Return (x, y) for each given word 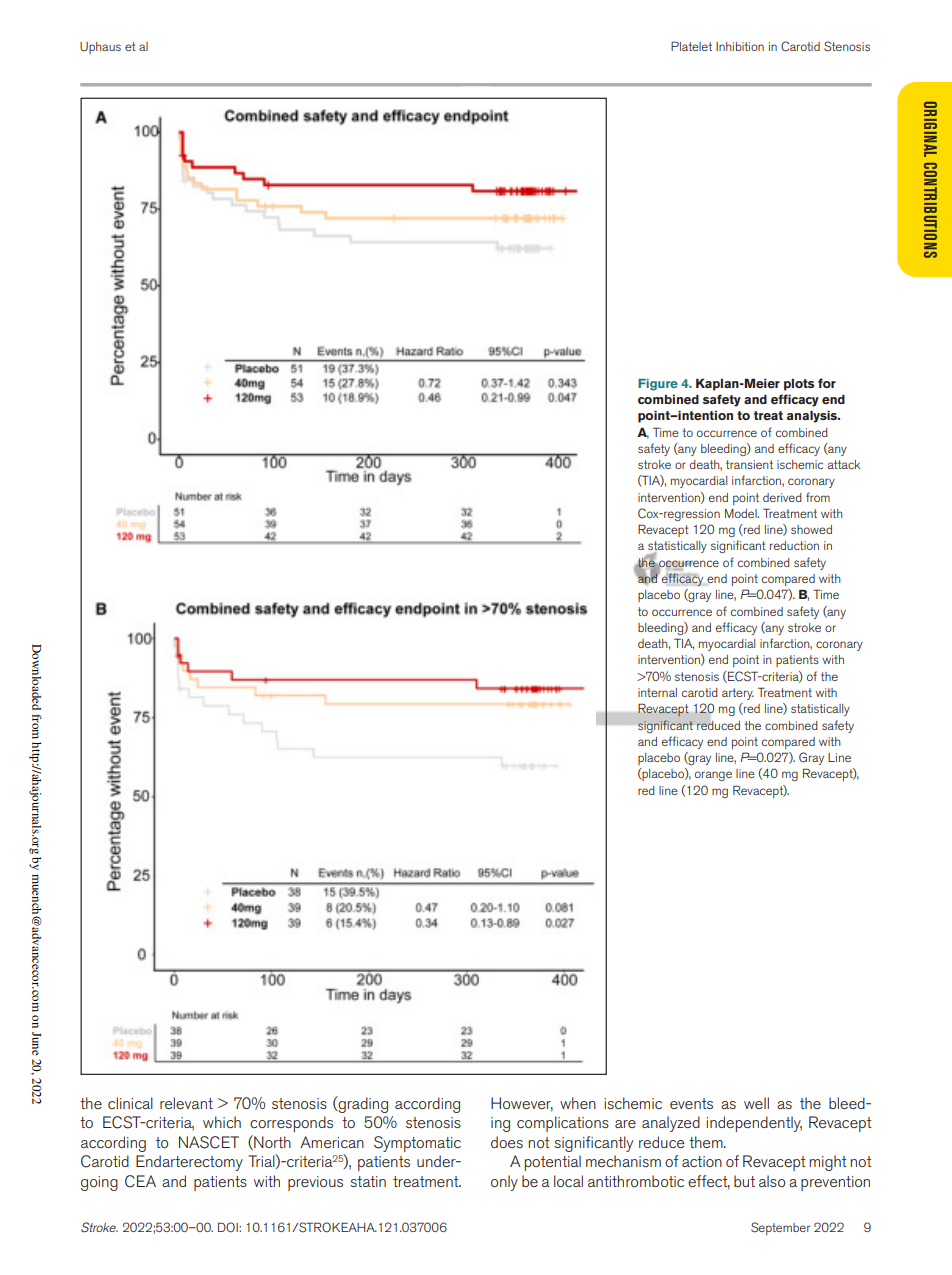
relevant (186, 1103)
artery (738, 694)
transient (749, 464)
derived (782, 497)
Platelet (691, 46)
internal (657, 692)
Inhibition (740, 46)
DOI (229, 1227)
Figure (658, 385)
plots (799, 385)
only (504, 1183)
